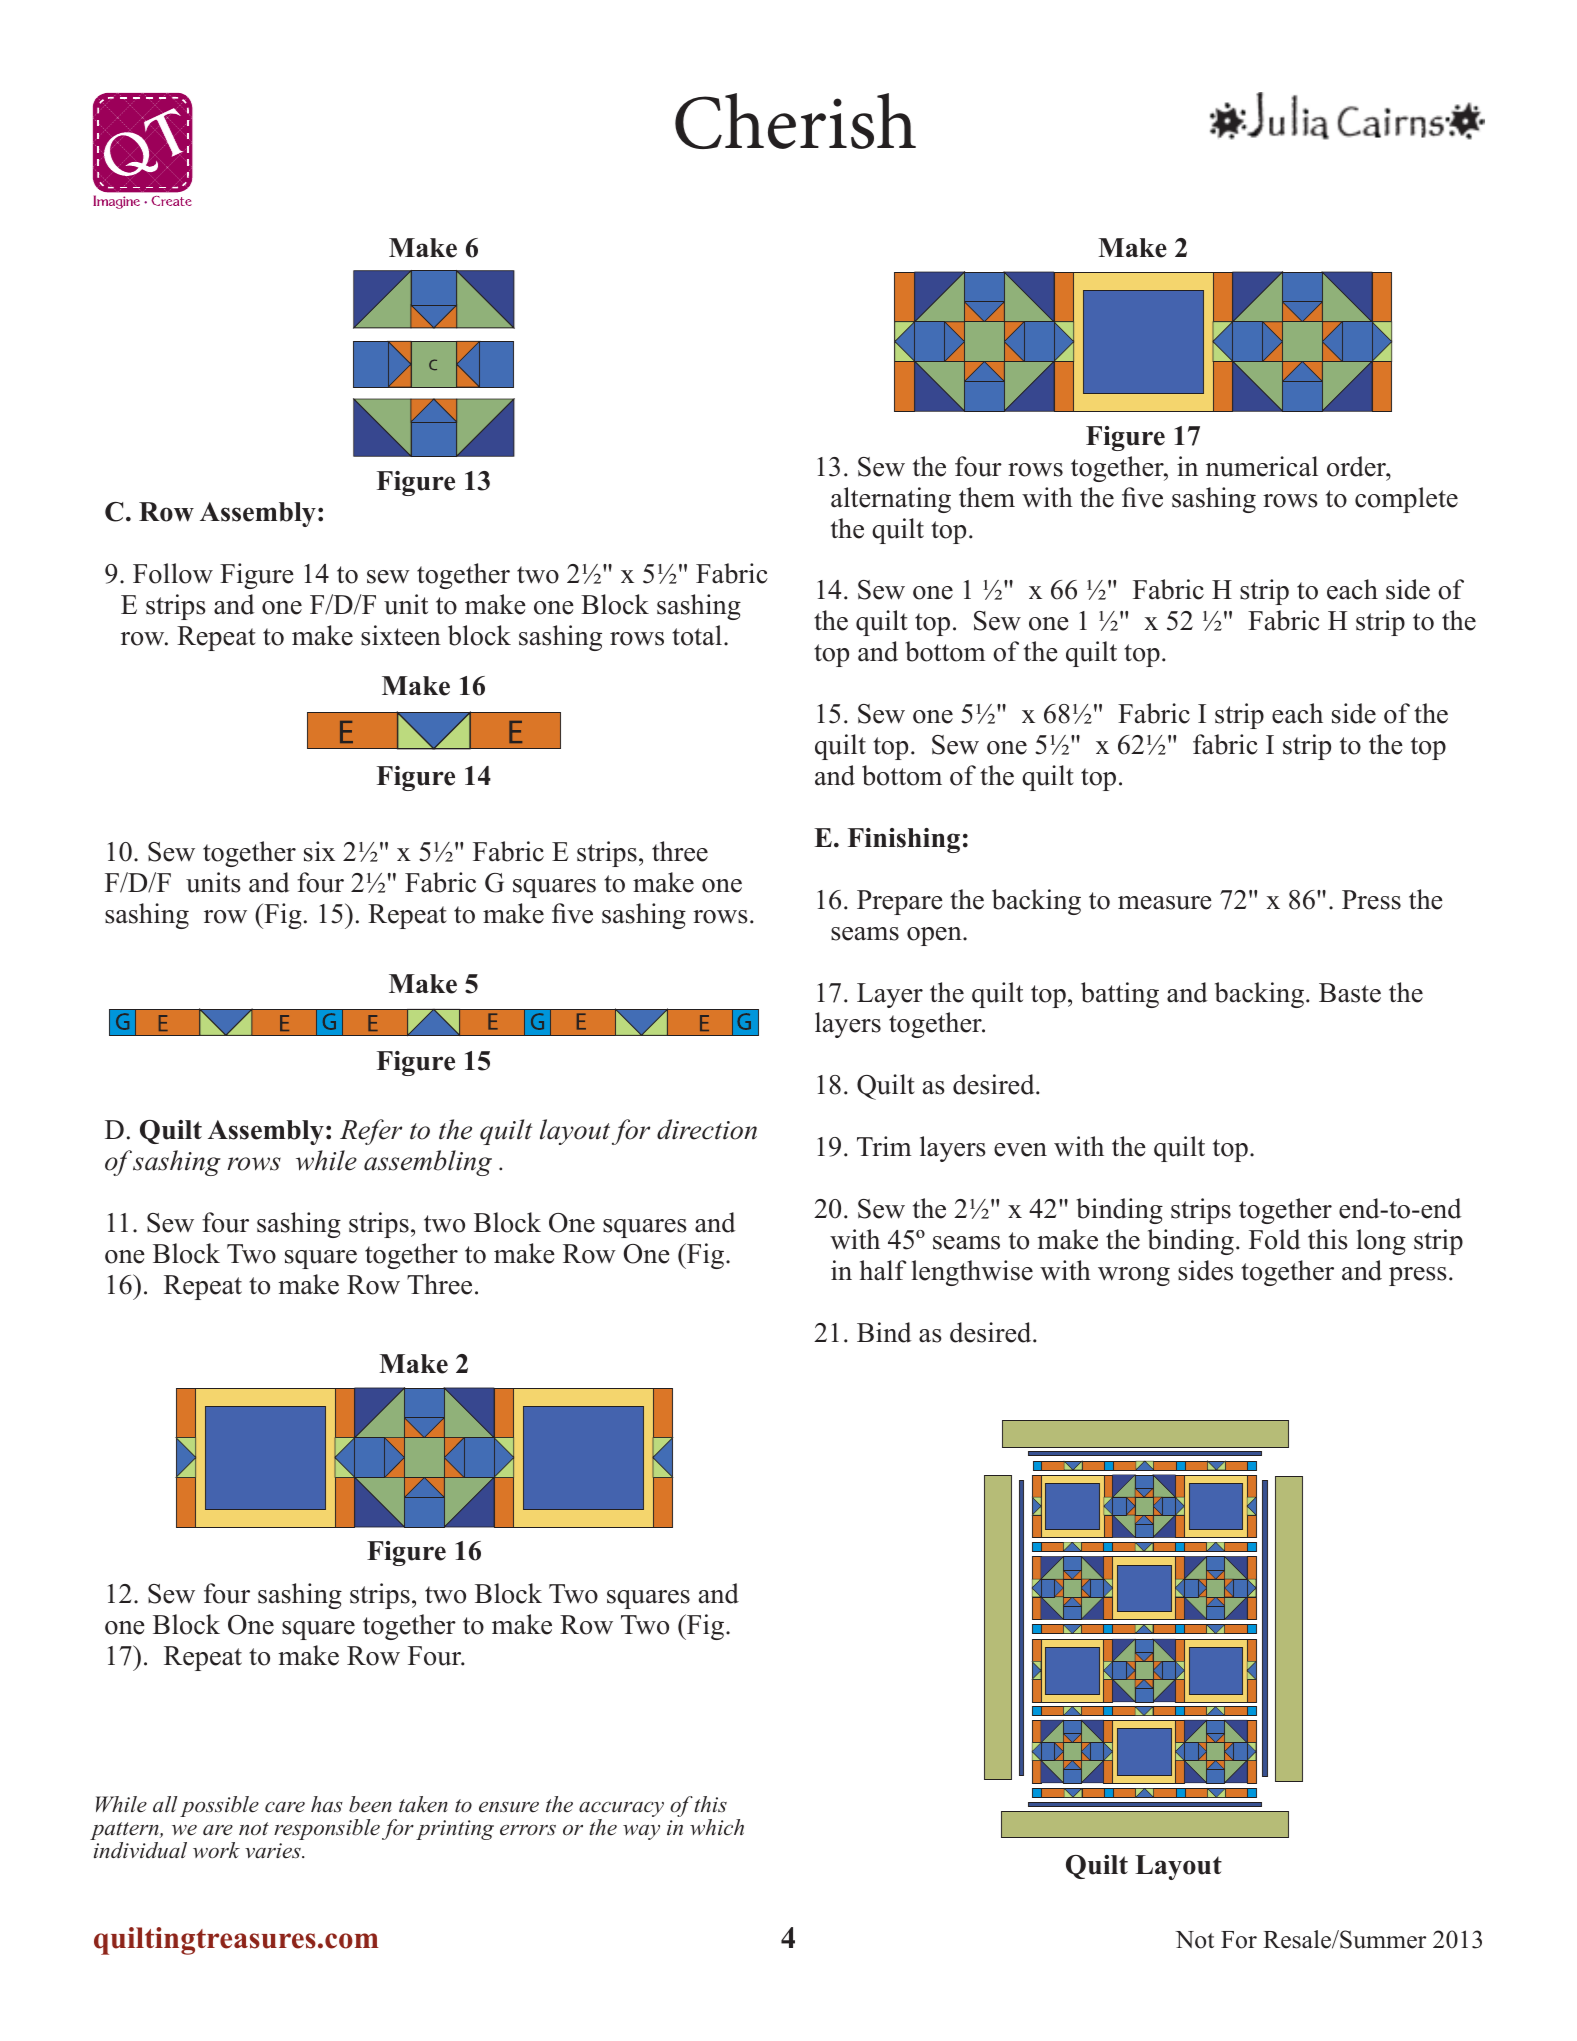  What do you see at coordinates (173, 573) in the screenshot?
I see `Follow` at bounding box center [173, 573].
